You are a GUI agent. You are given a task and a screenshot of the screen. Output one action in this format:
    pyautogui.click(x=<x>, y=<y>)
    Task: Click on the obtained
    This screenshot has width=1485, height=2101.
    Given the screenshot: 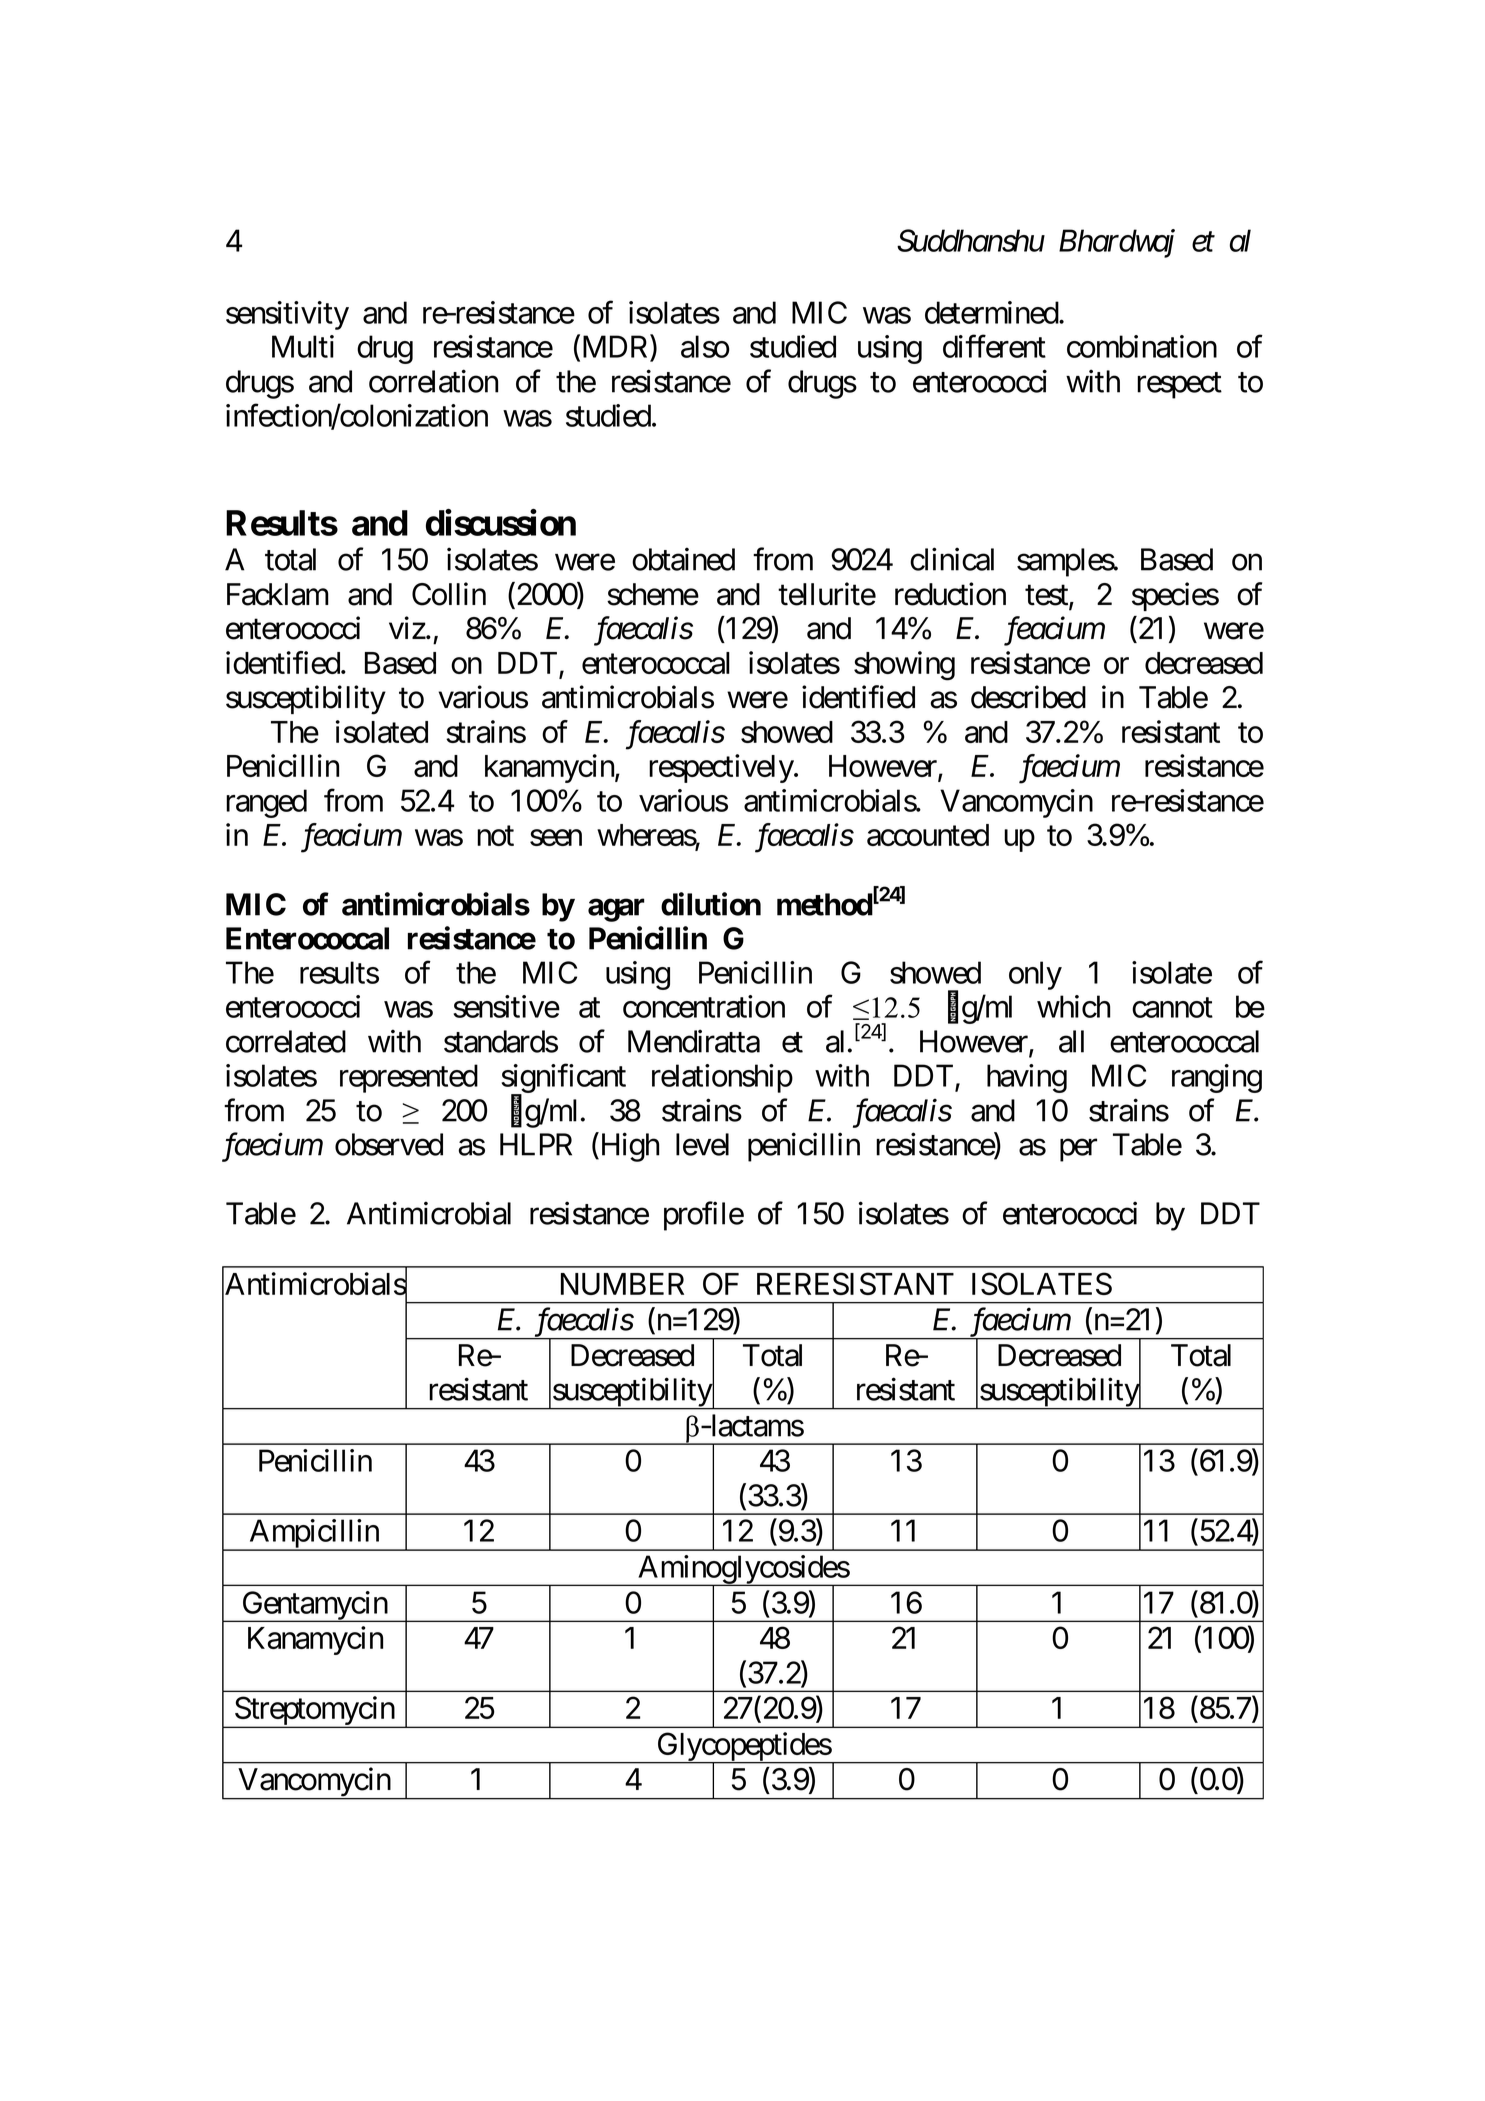 What is the action you would take?
    pyautogui.click(x=683, y=559)
